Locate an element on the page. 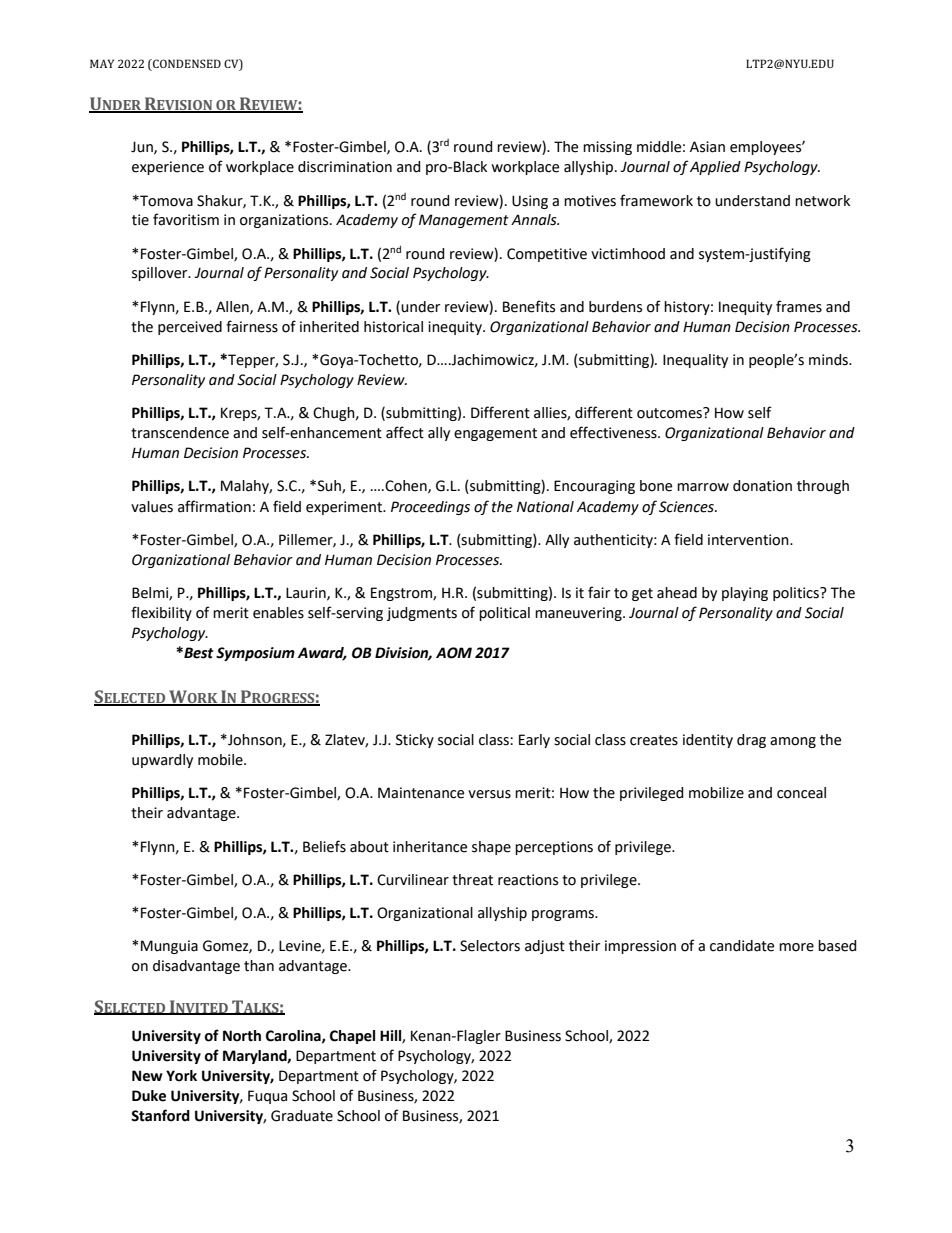 The height and width of the page is (1233, 952). playing is located at coordinates (745, 594).
